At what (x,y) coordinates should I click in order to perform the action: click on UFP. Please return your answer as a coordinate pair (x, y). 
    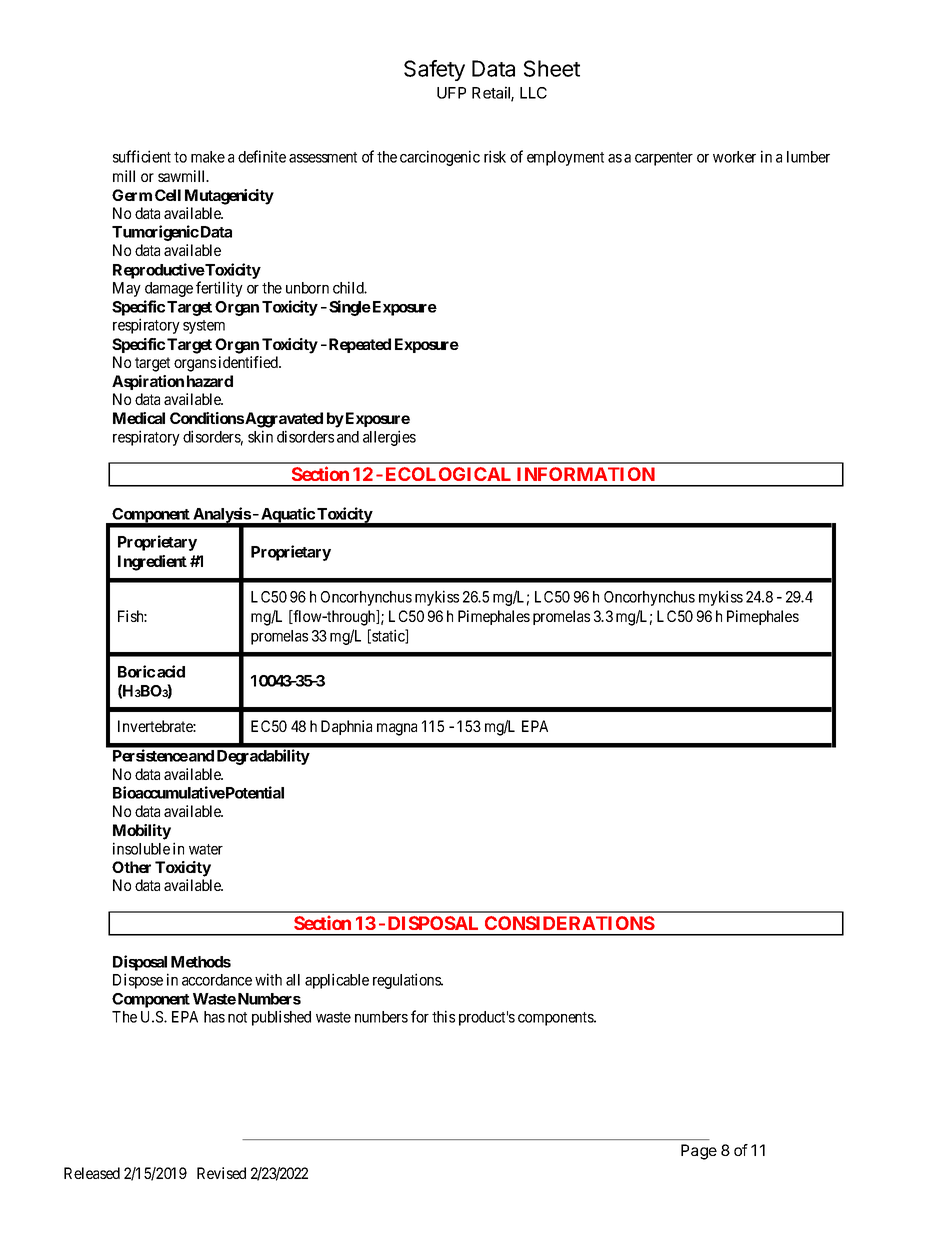
    Looking at the image, I should click on (451, 93).
